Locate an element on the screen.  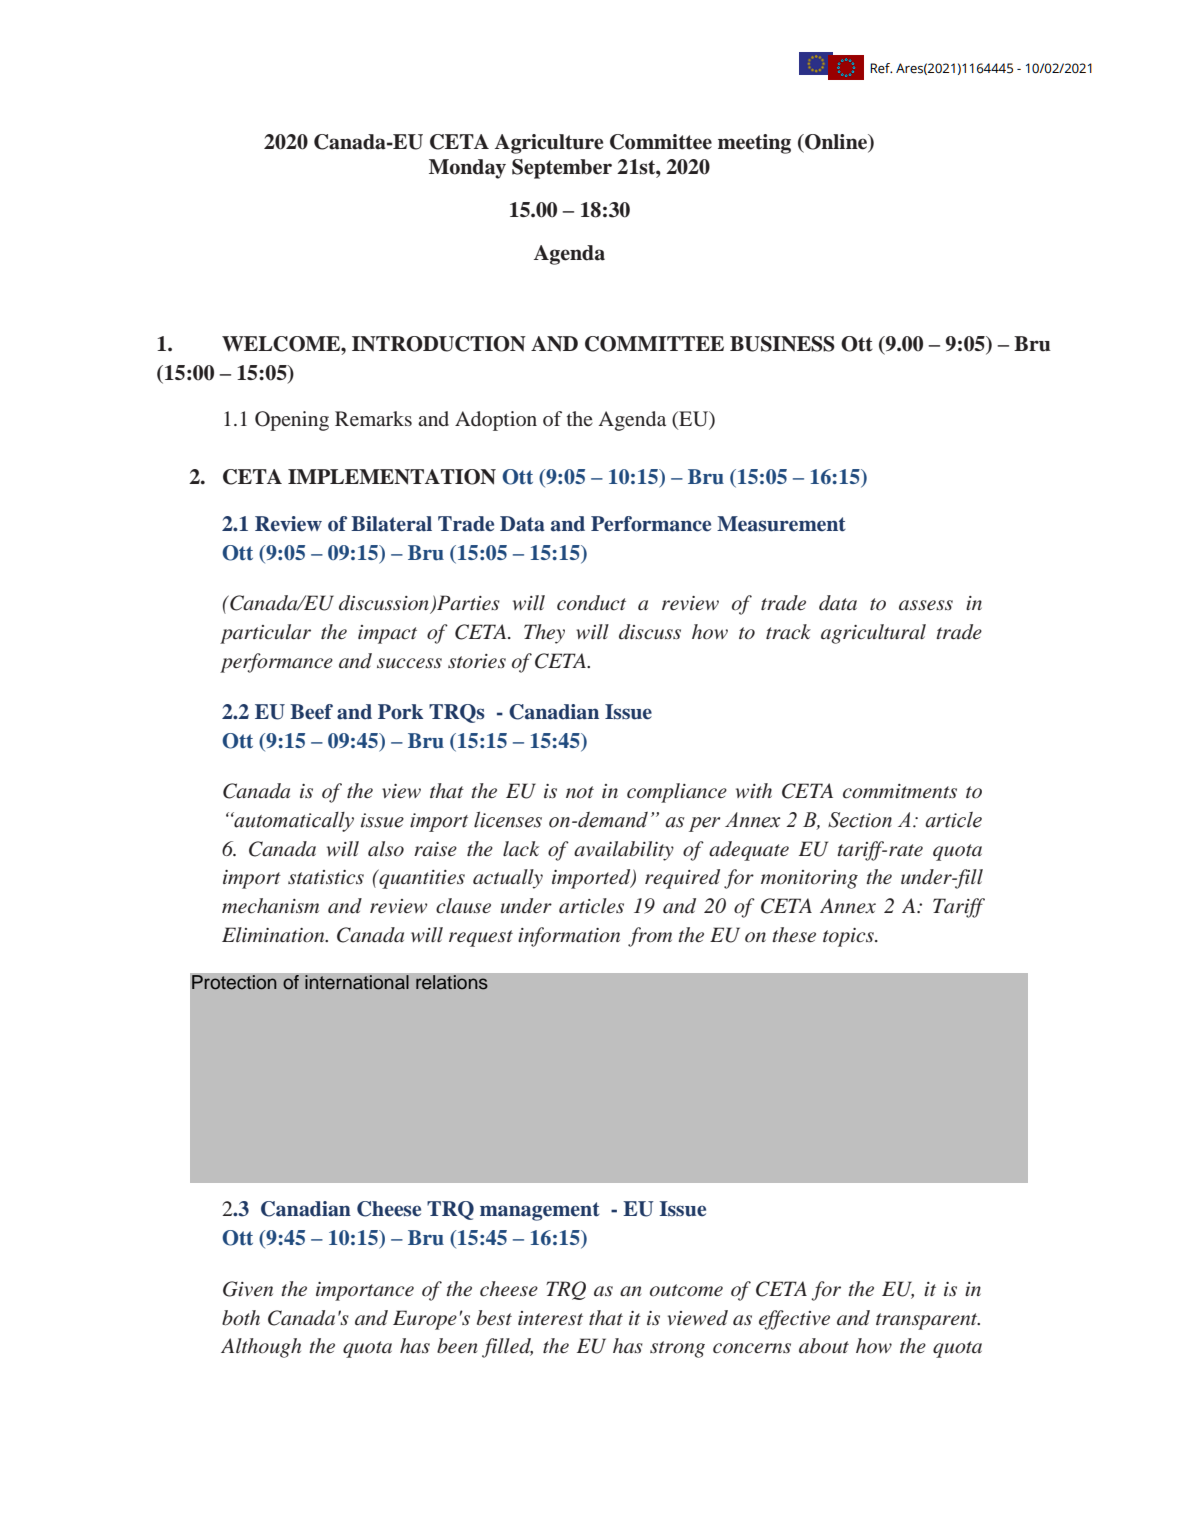
Online is located at coordinates (836, 143).
